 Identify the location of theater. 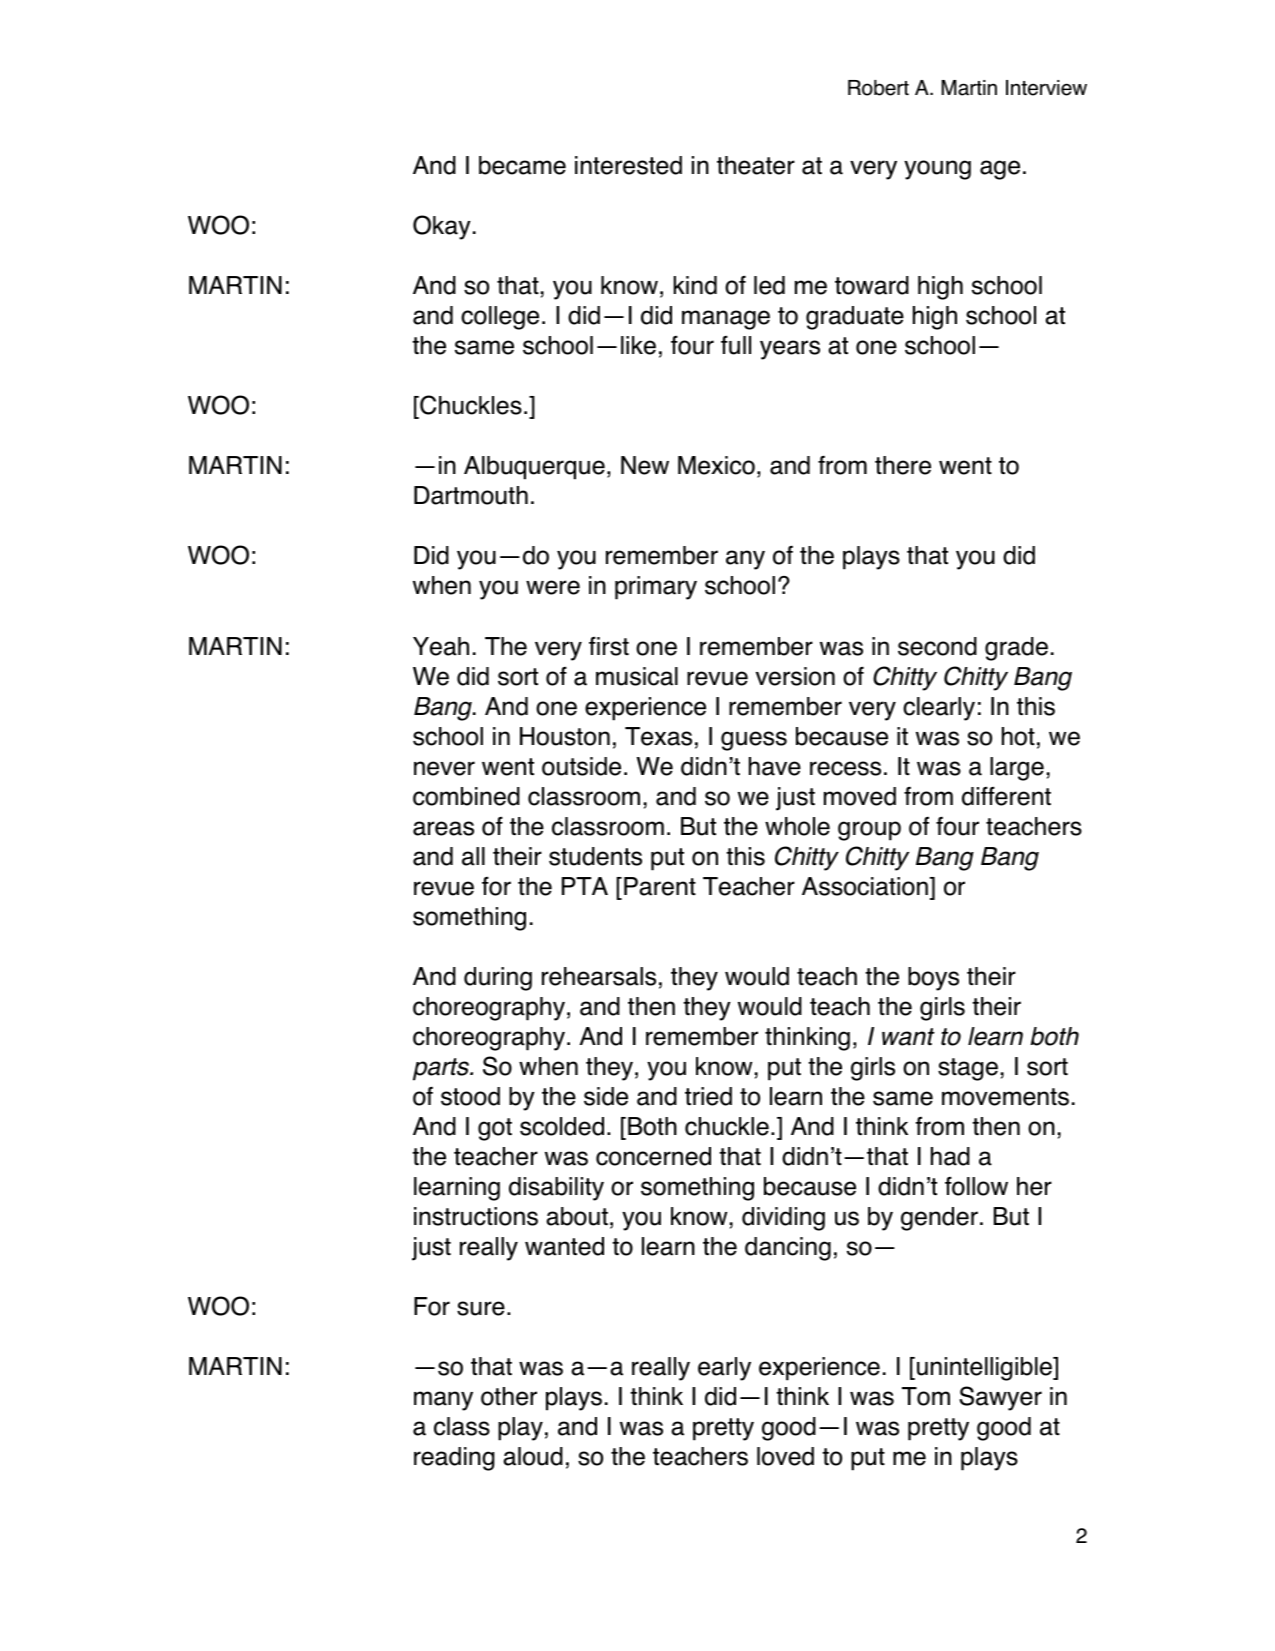
(756, 165).
